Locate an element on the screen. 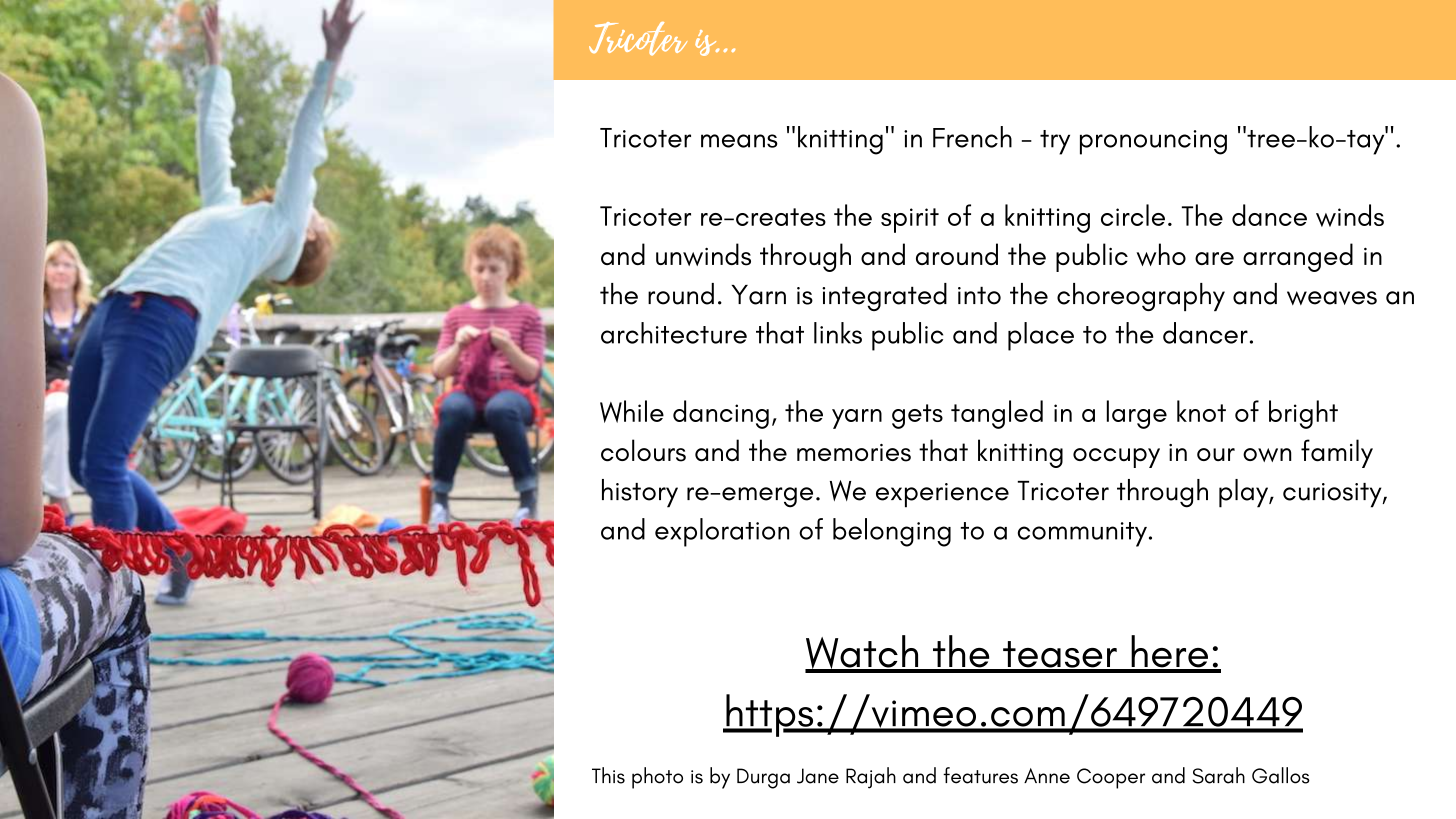 This screenshot has height=819, width=1456. knot is located at coordinates (1201, 411).
